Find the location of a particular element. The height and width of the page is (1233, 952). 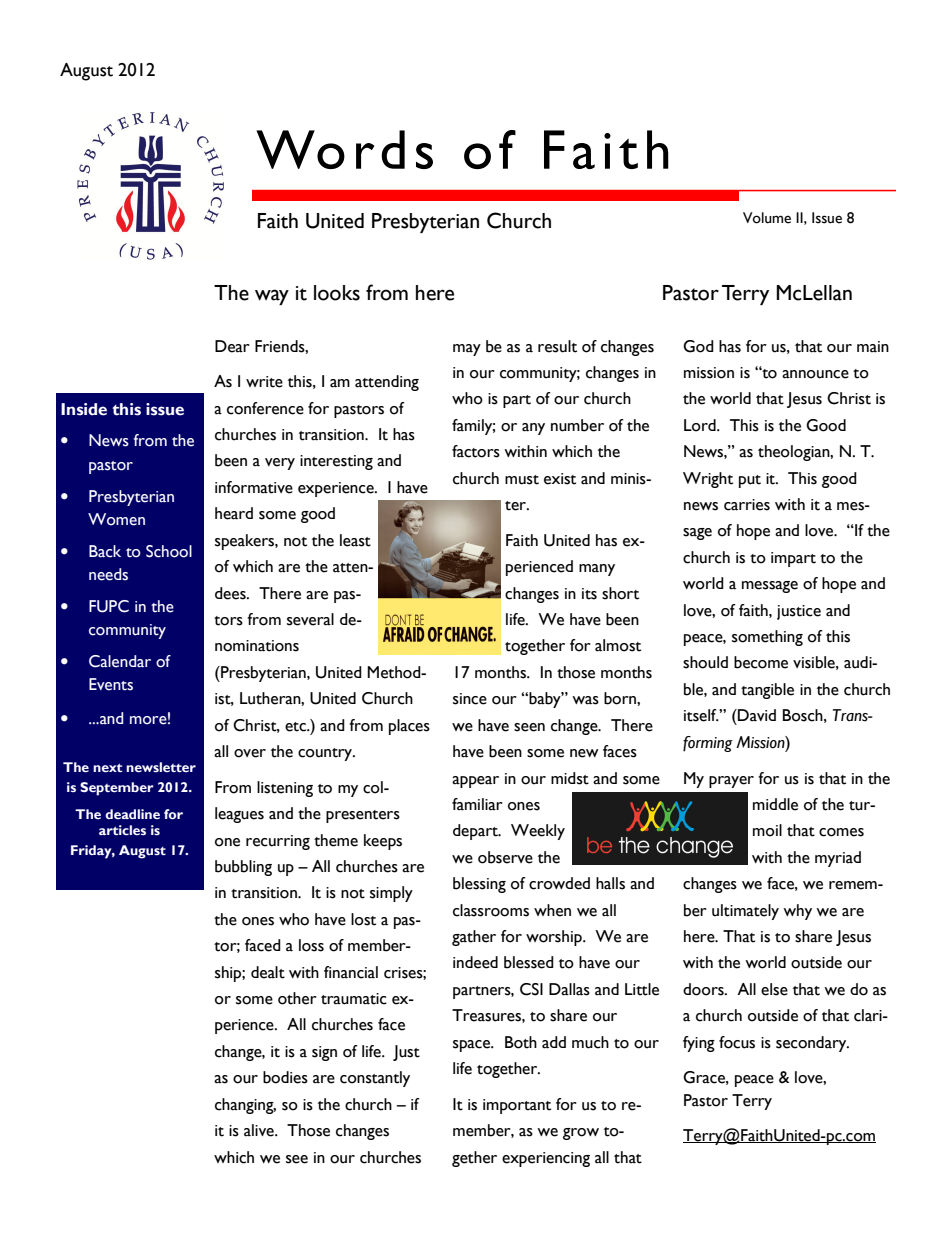

way is located at coordinates (272, 297).
